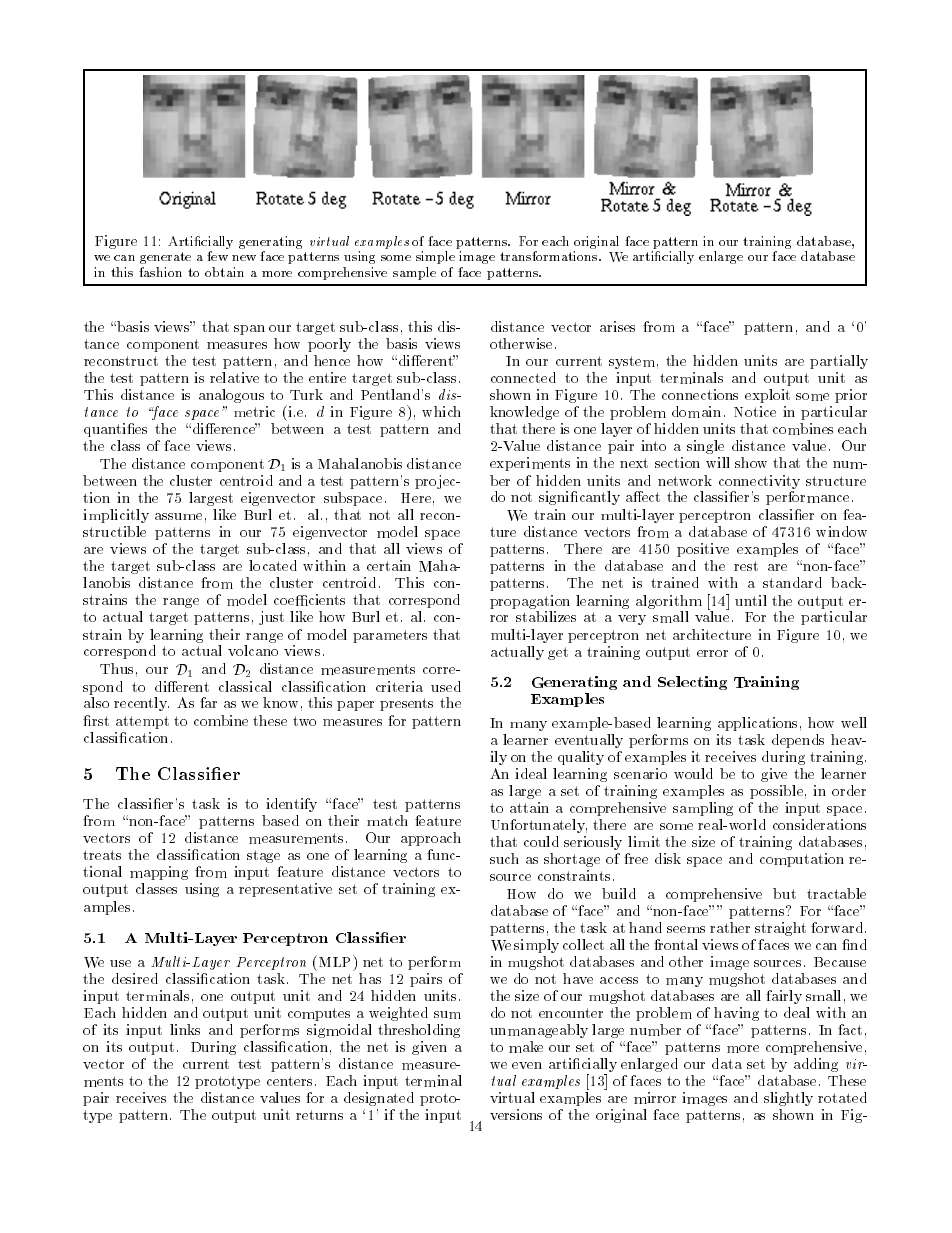  What do you see at coordinates (389, 565) in the screenshot?
I see `certain` at bounding box center [389, 565].
